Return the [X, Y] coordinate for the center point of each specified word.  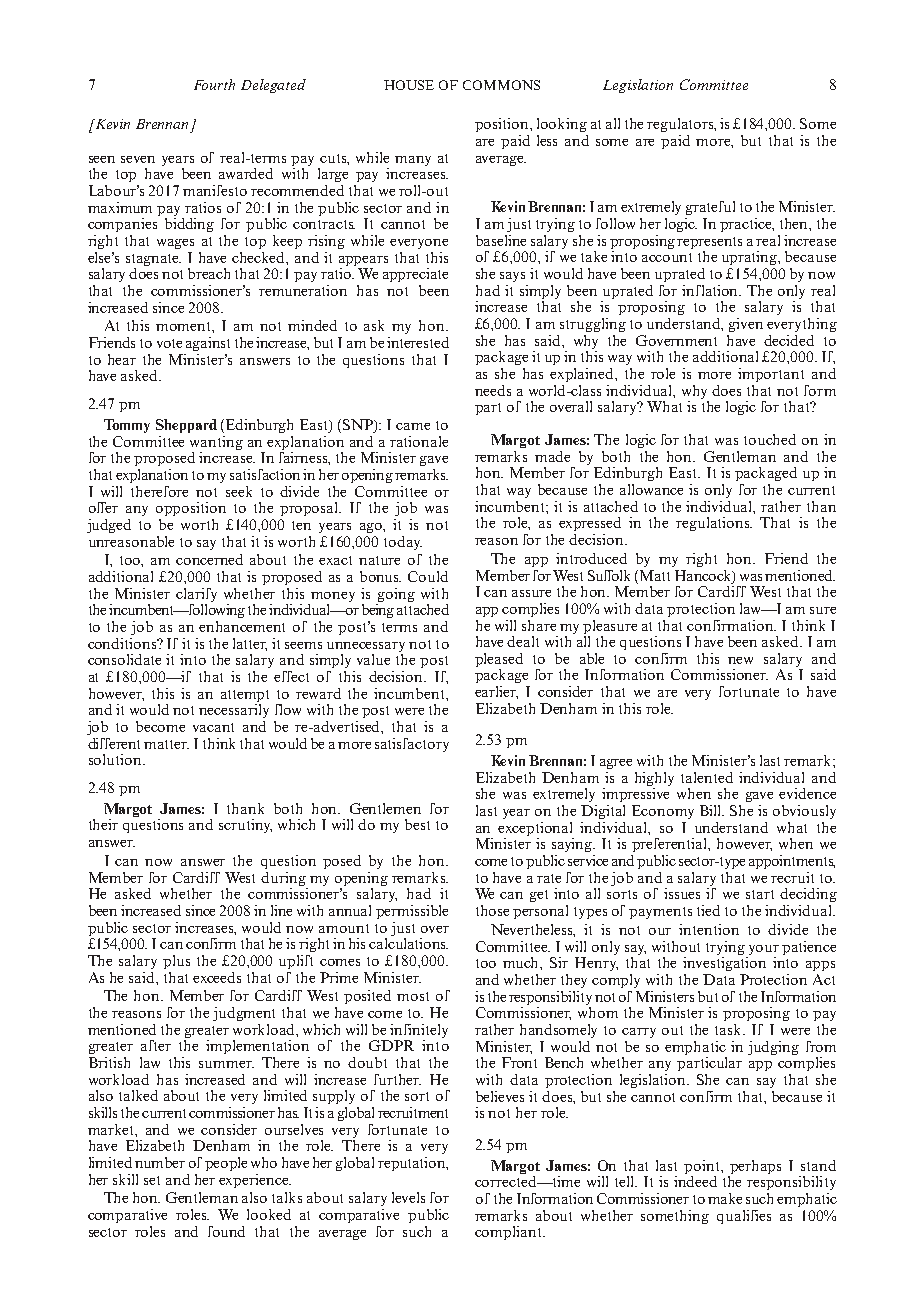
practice [747, 225]
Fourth [214, 84]
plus [176, 962]
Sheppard [186, 426]
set [152, 1180]
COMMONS [501, 85]
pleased [499, 661]
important [771, 375]
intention [709, 929]
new [740, 660]
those [492, 910]
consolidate [124, 659]
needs [493, 390]
